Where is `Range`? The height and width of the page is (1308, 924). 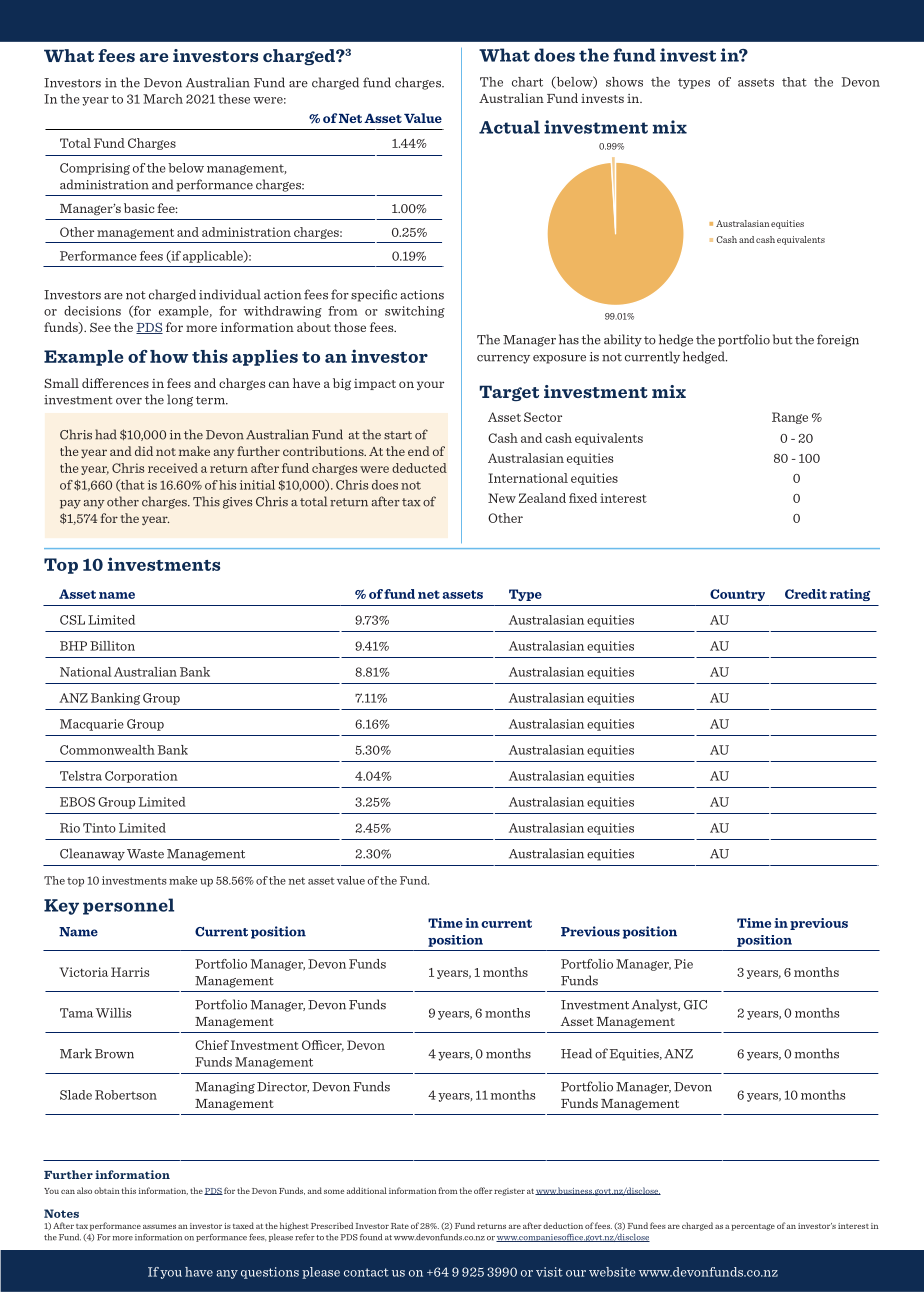
Range is located at coordinates (790, 418).
